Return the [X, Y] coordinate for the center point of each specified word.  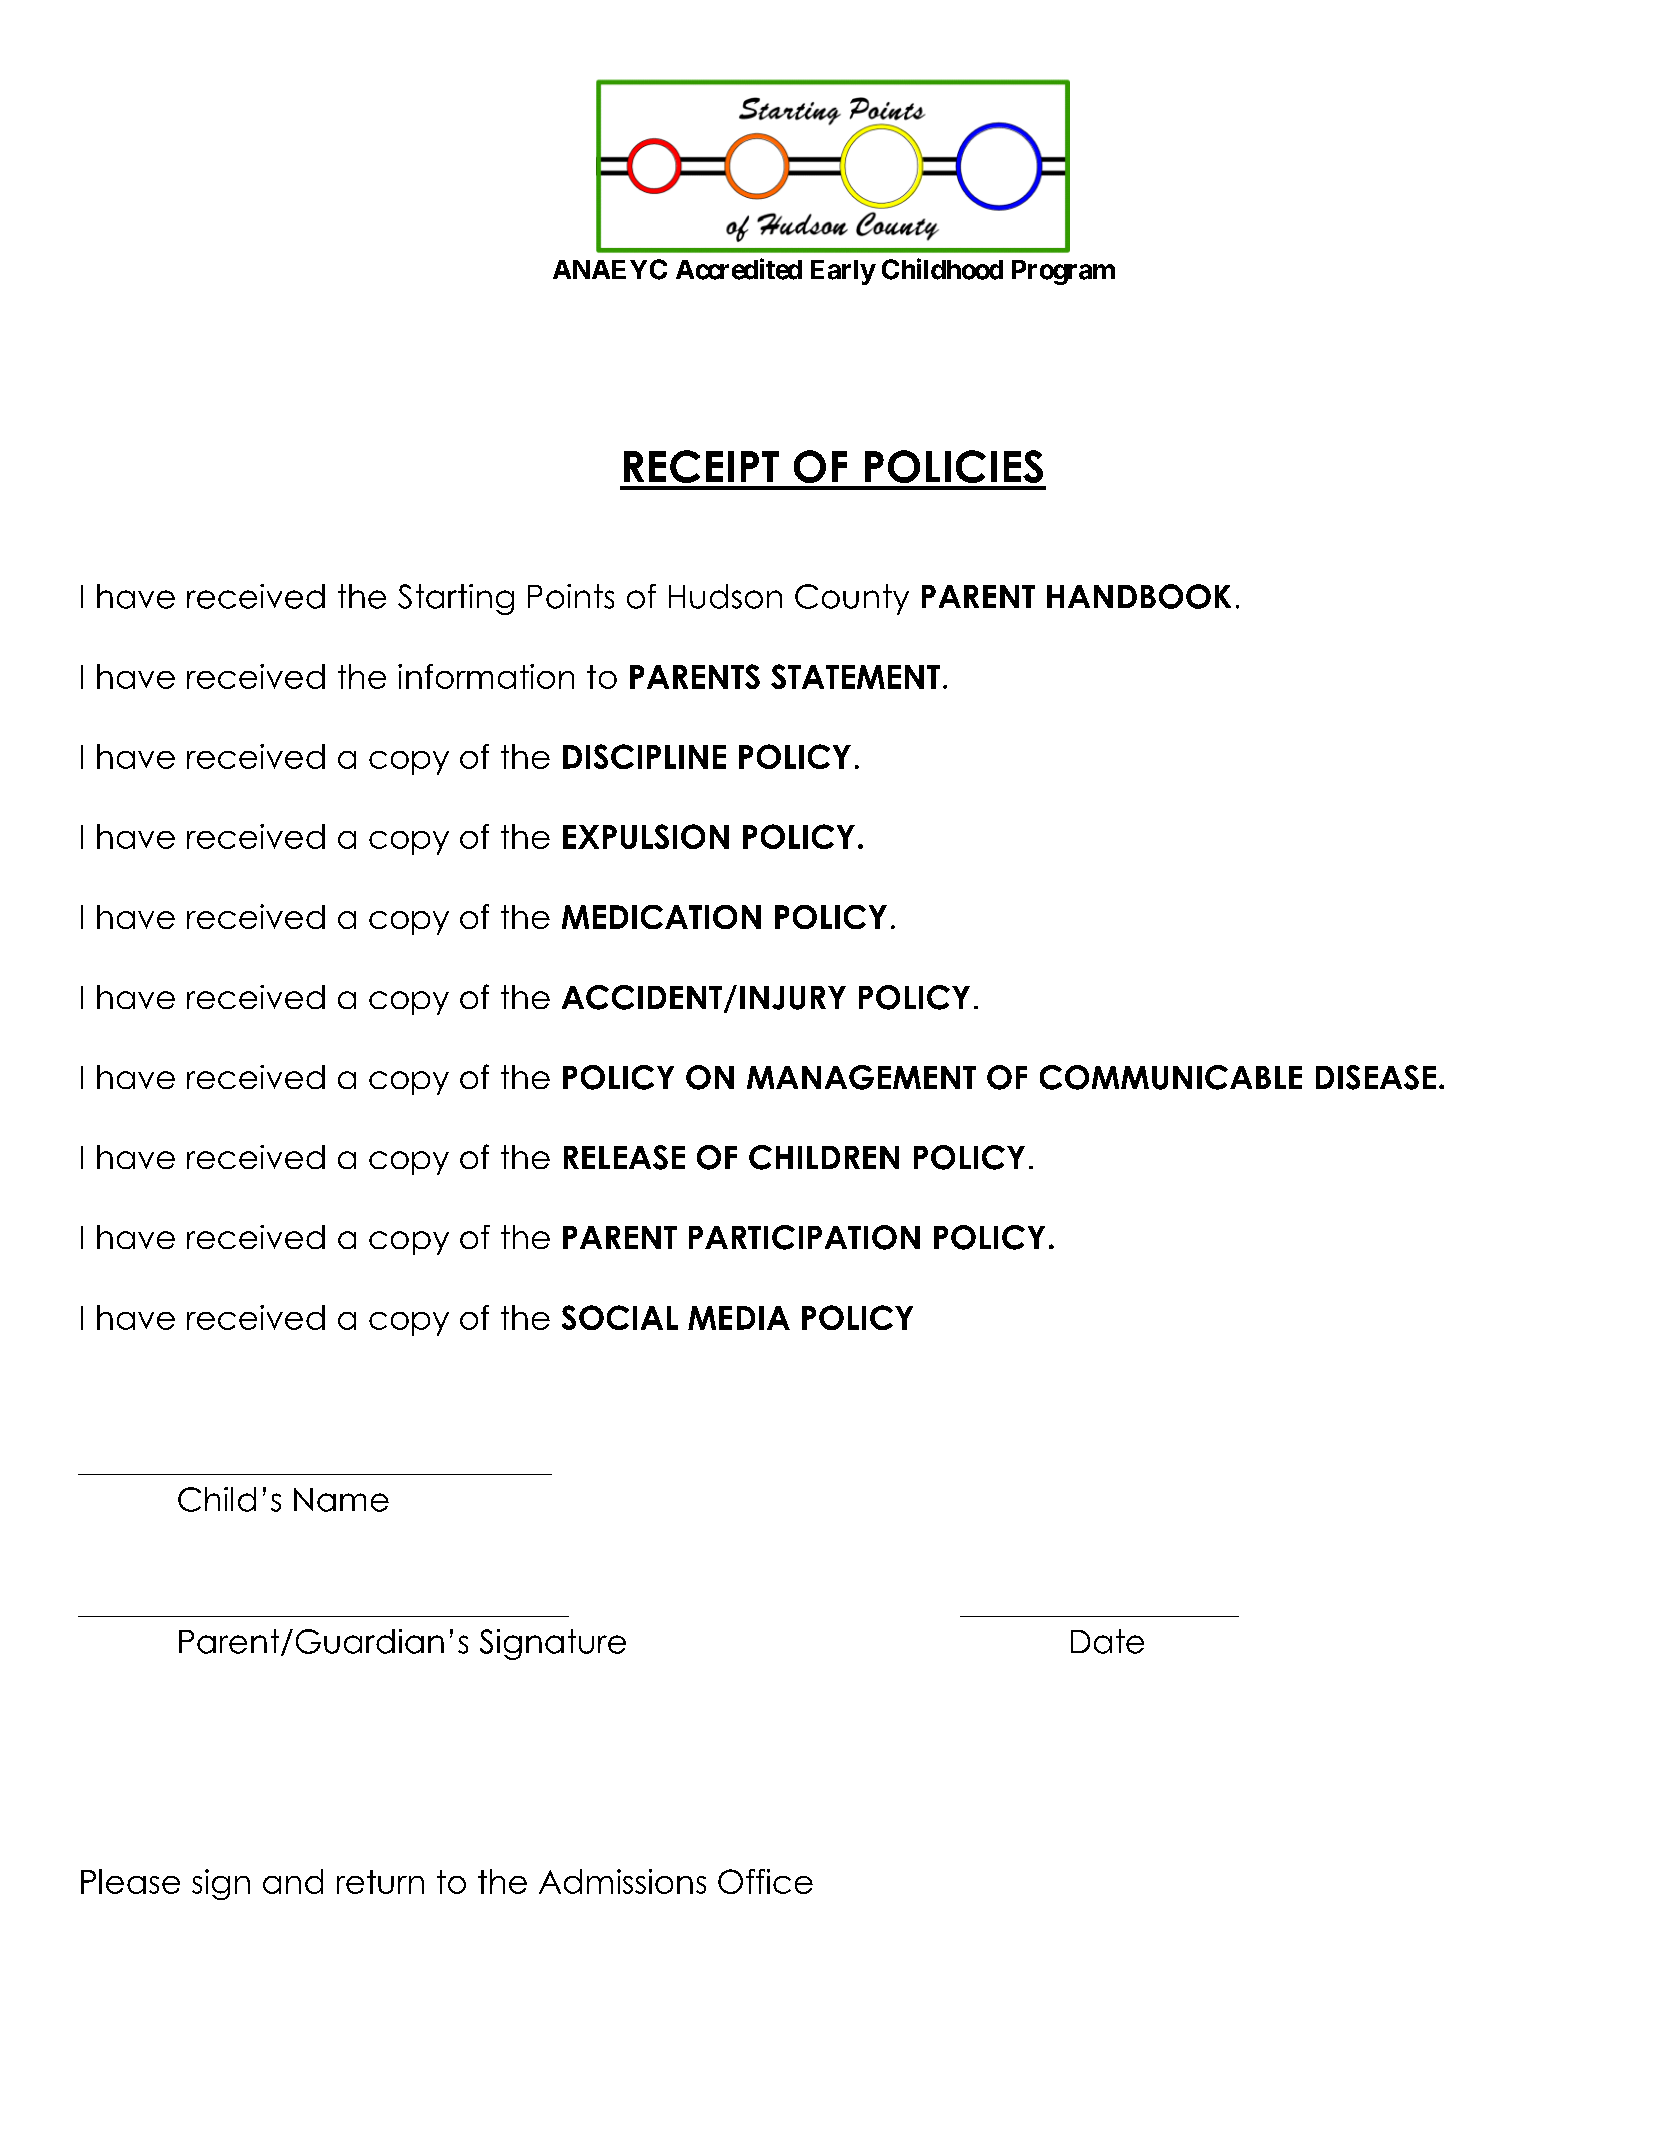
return [380, 1882]
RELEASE [624, 1157]
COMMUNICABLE [1171, 1077]
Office [765, 1881]
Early [843, 272]
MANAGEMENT [861, 1077]
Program [1063, 272]
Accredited [739, 269]
